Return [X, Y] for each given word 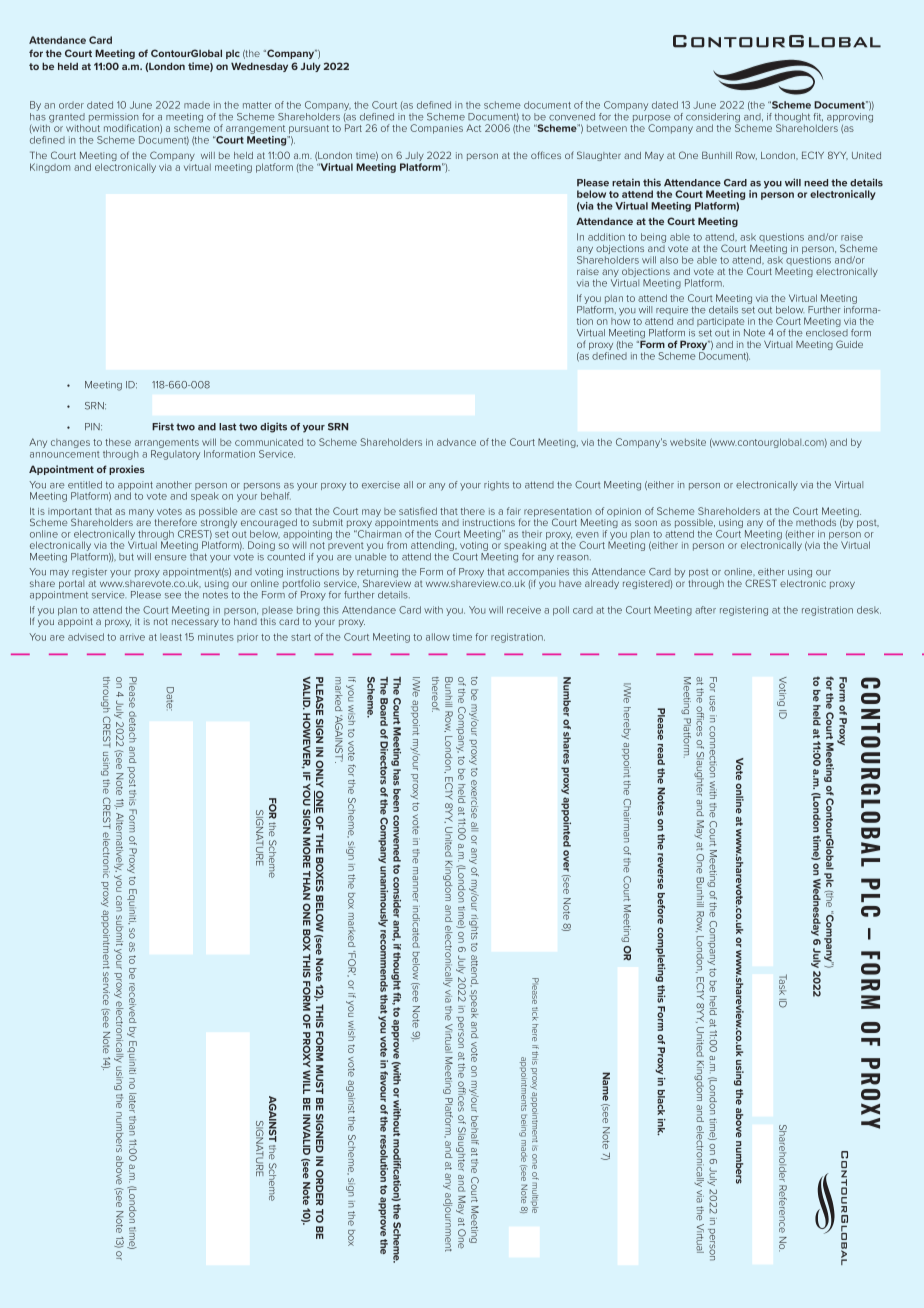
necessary [195, 623]
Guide [849, 344]
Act [473, 128]
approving [850, 118]
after [705, 610]
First [163, 426]
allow [438, 637]
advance [456, 442]
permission [114, 119]
